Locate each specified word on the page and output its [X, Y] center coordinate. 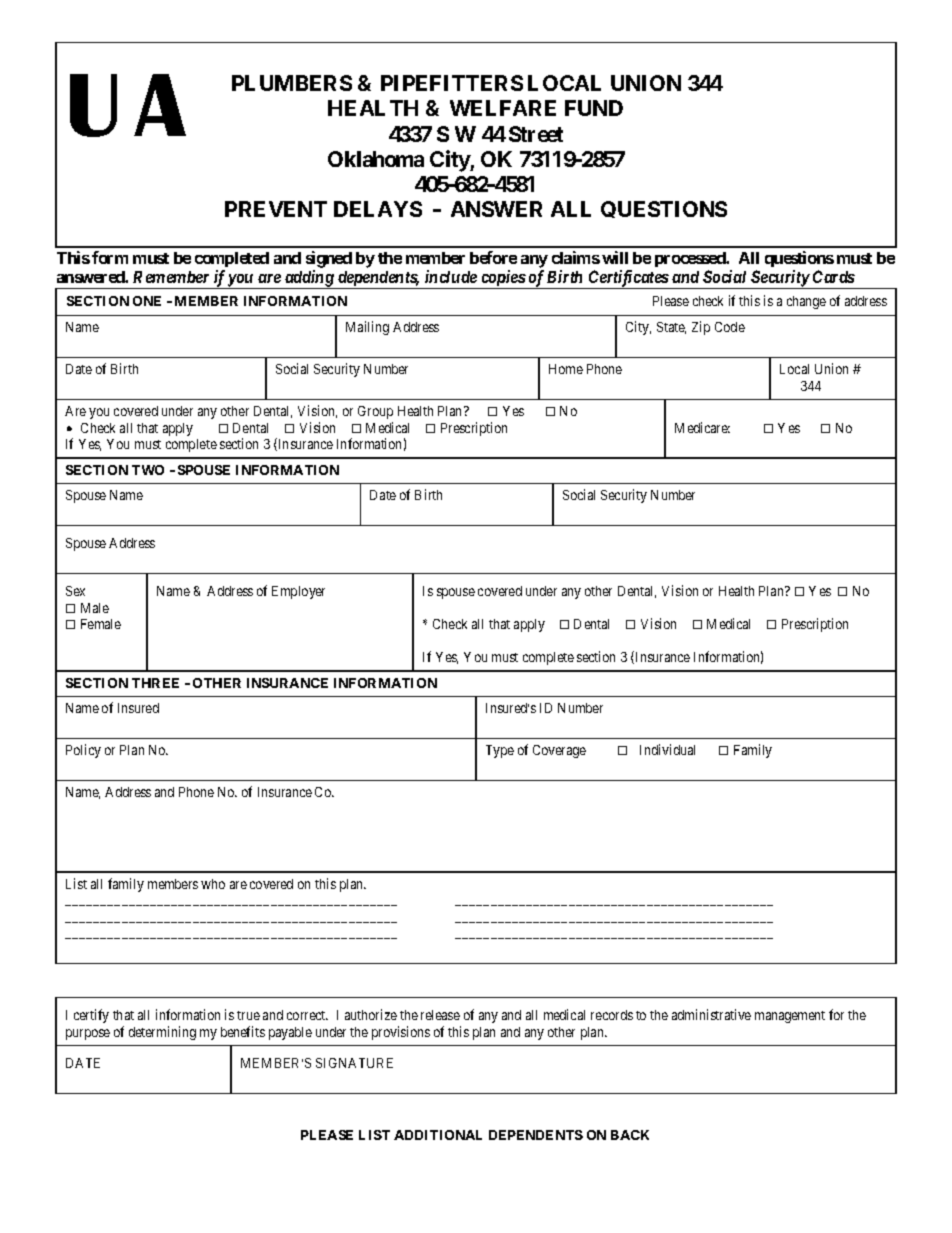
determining [162, 1033]
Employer [298, 592]
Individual [667, 749]
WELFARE [503, 108]
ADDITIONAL [438, 1135]
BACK [630, 1135]
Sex [75, 591]
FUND [594, 108]
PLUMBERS [292, 83]
